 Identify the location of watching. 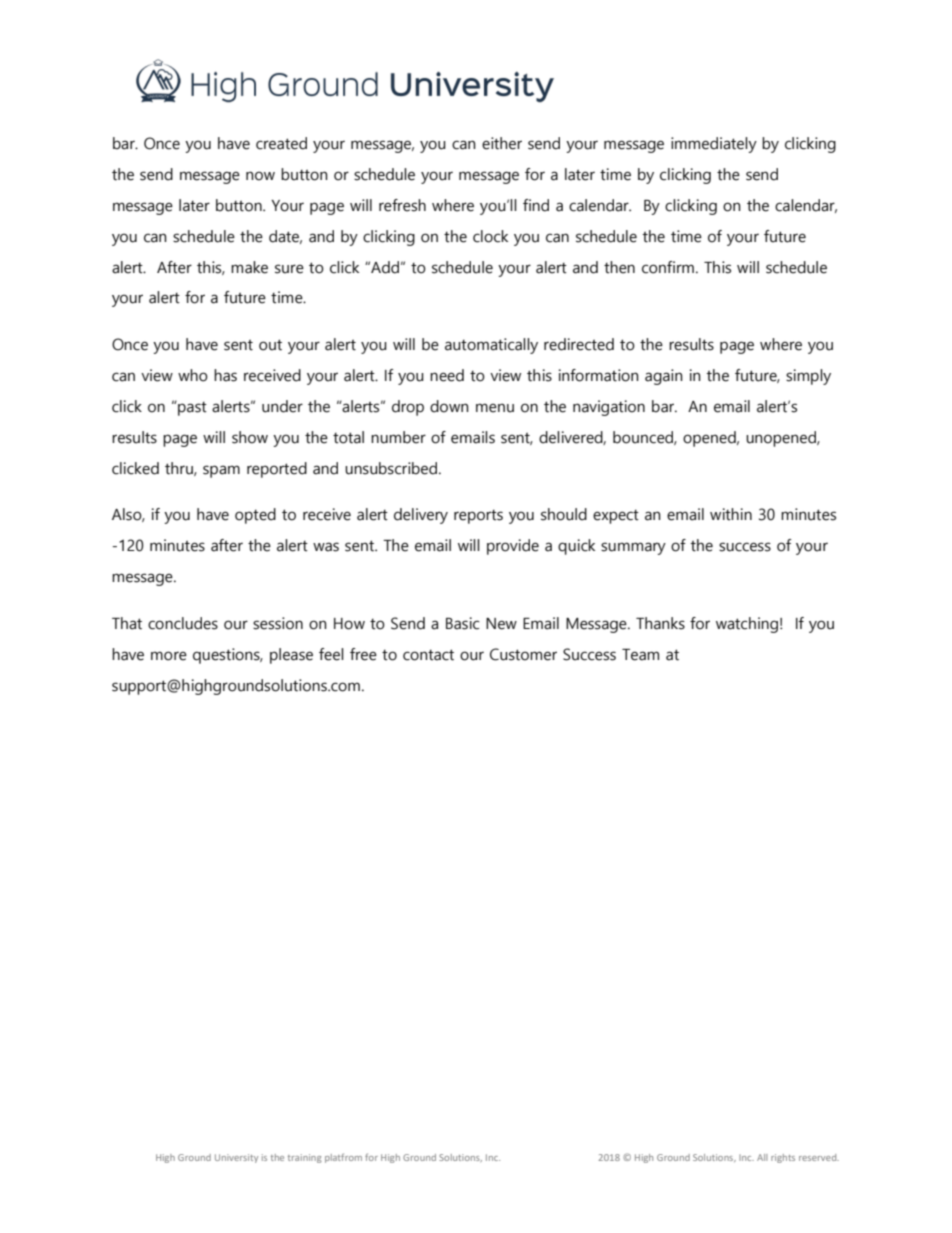
(747, 625).
